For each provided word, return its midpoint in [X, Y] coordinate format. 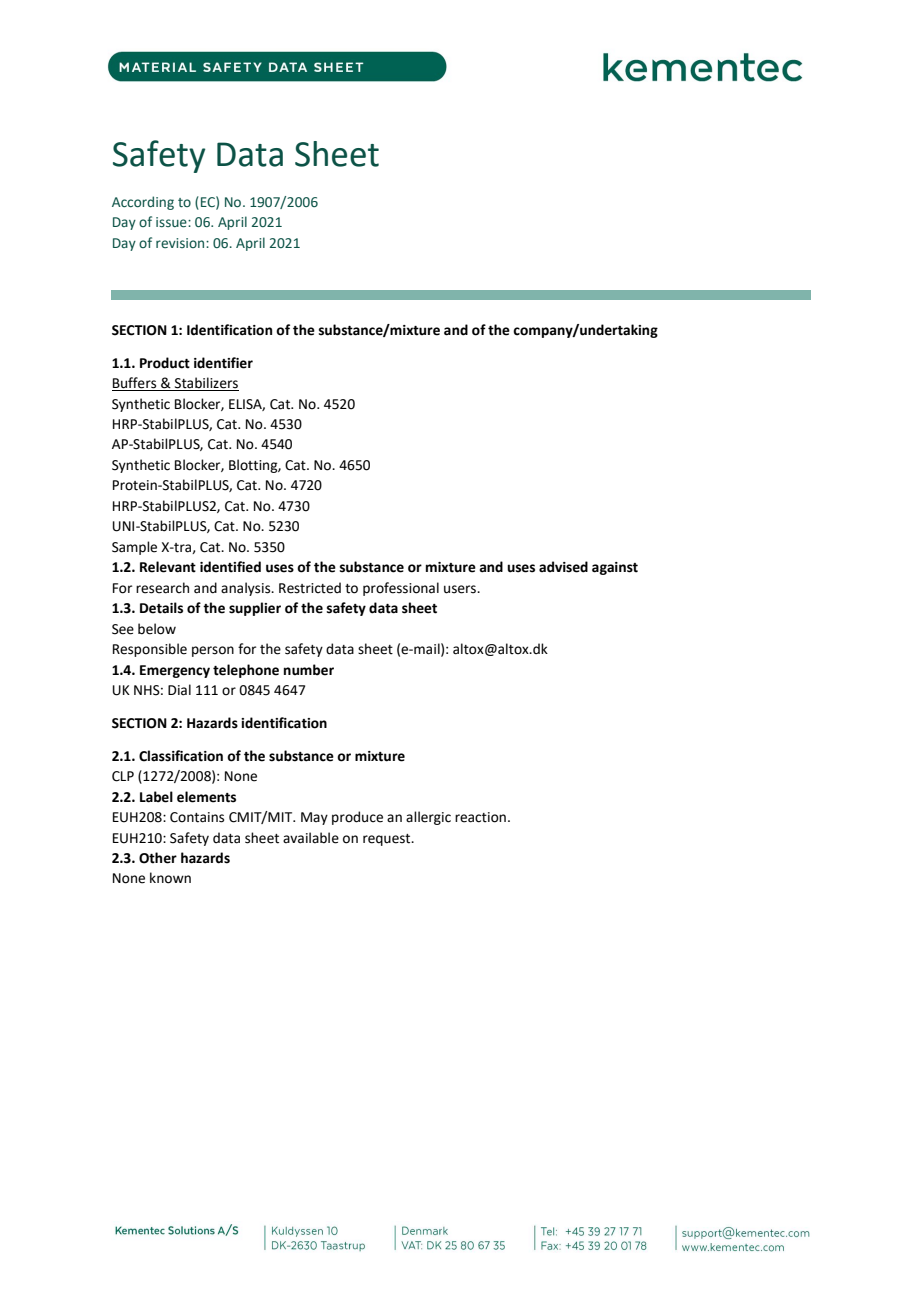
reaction [480, 817]
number [309, 670]
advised [563, 567]
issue [172, 222]
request [388, 840]
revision [181, 243]
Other [158, 858]
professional [401, 589]
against [615, 568]
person [213, 651]
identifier [223, 363]
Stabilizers [206, 384]
